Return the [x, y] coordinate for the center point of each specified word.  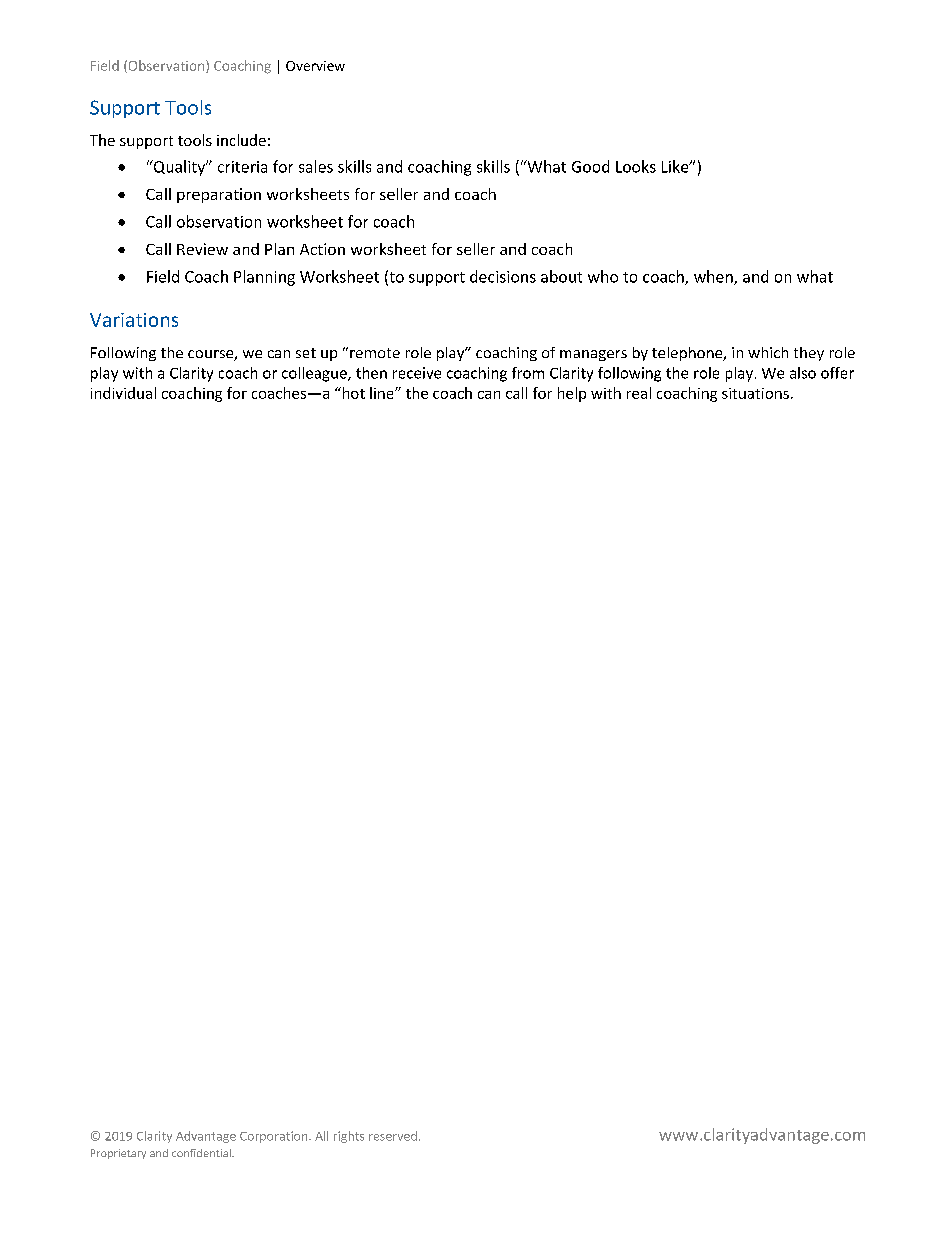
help [572, 394]
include [241, 140]
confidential [202, 1153]
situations [755, 393]
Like [676, 166]
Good [590, 166]
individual [123, 393]
